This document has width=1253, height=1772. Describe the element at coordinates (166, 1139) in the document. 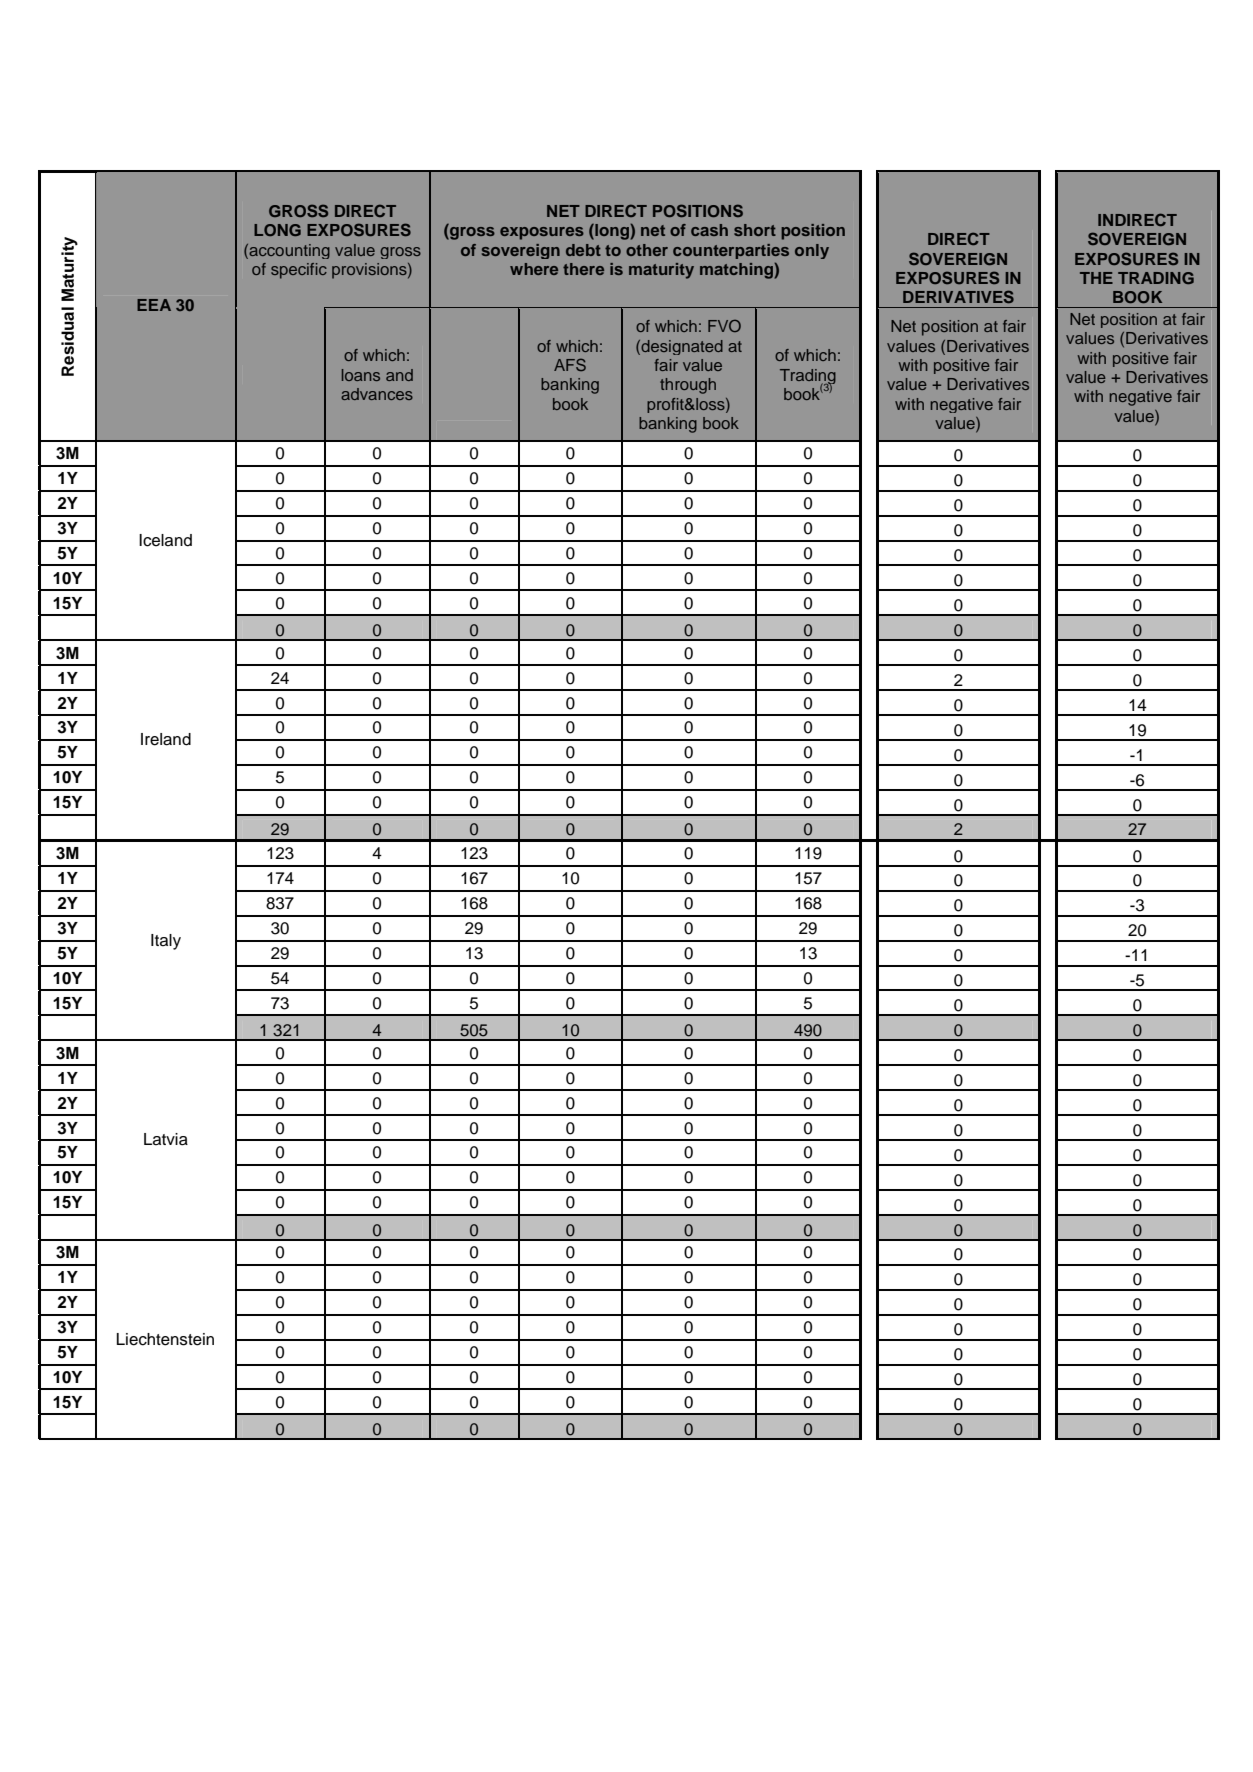

I see `Latvia` at that location.
